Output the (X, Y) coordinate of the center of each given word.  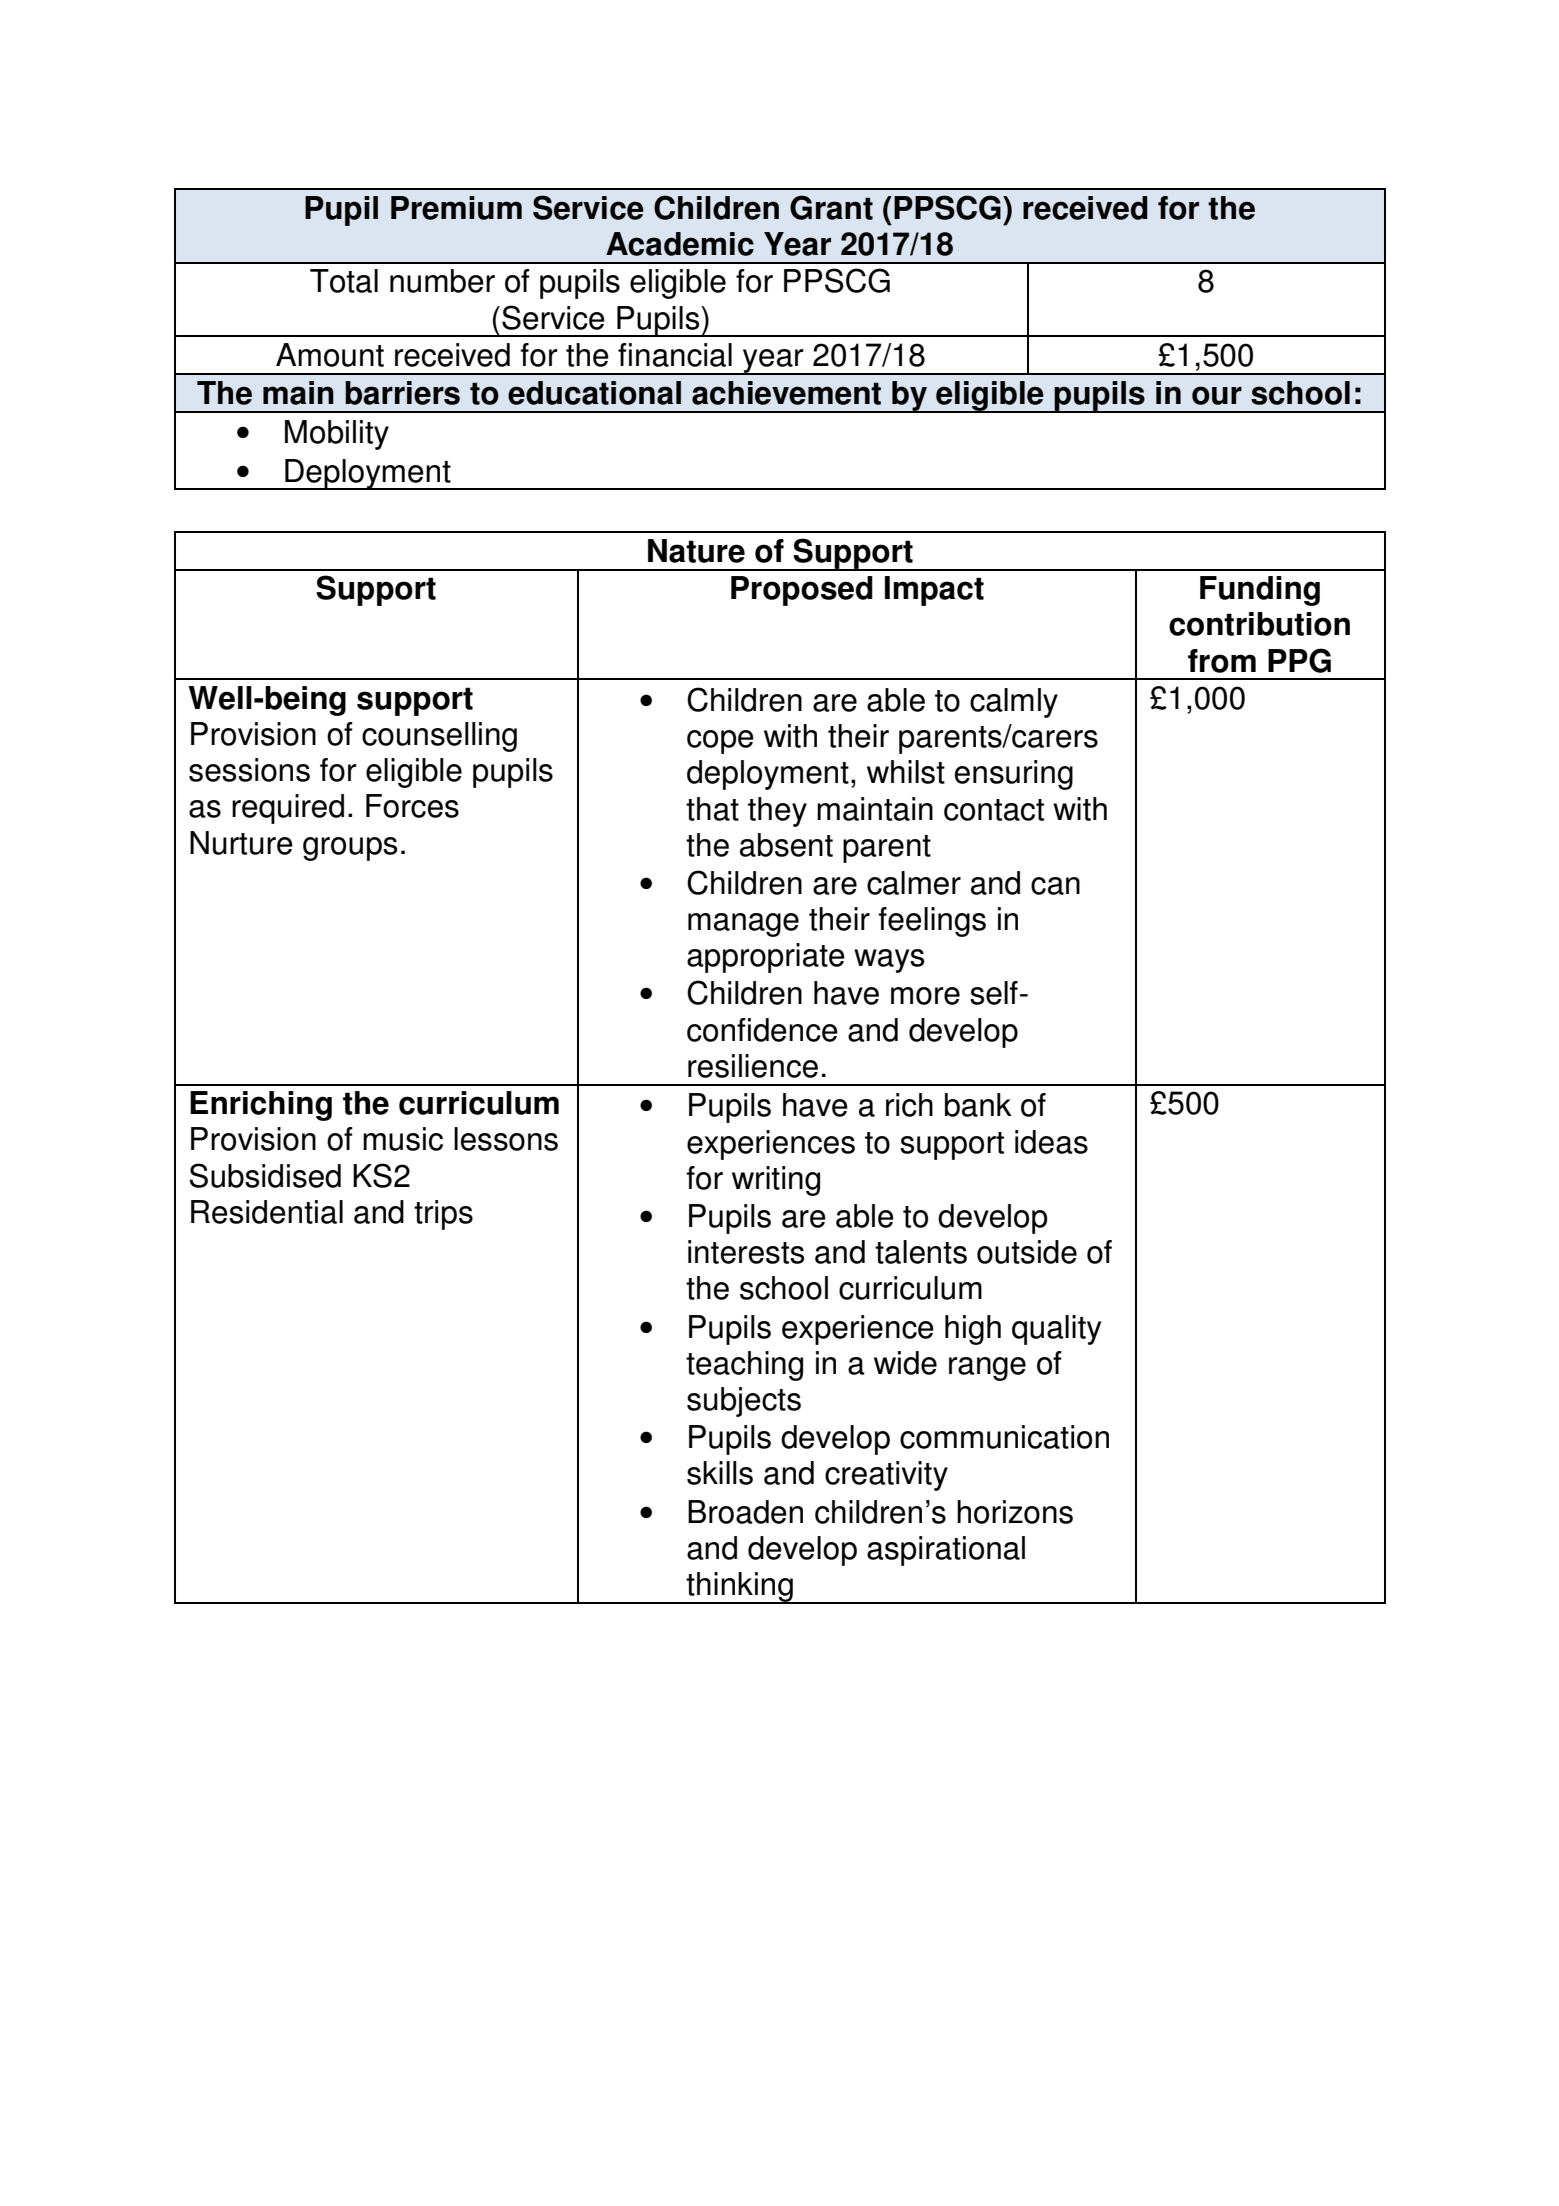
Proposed (802, 591)
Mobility (337, 435)
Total (344, 281)
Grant (831, 207)
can (1055, 886)
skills (720, 1473)
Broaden (745, 1512)
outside (1027, 1252)
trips (443, 1215)
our (1217, 395)
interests (746, 1252)
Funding (1260, 591)
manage (743, 925)
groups (350, 849)
